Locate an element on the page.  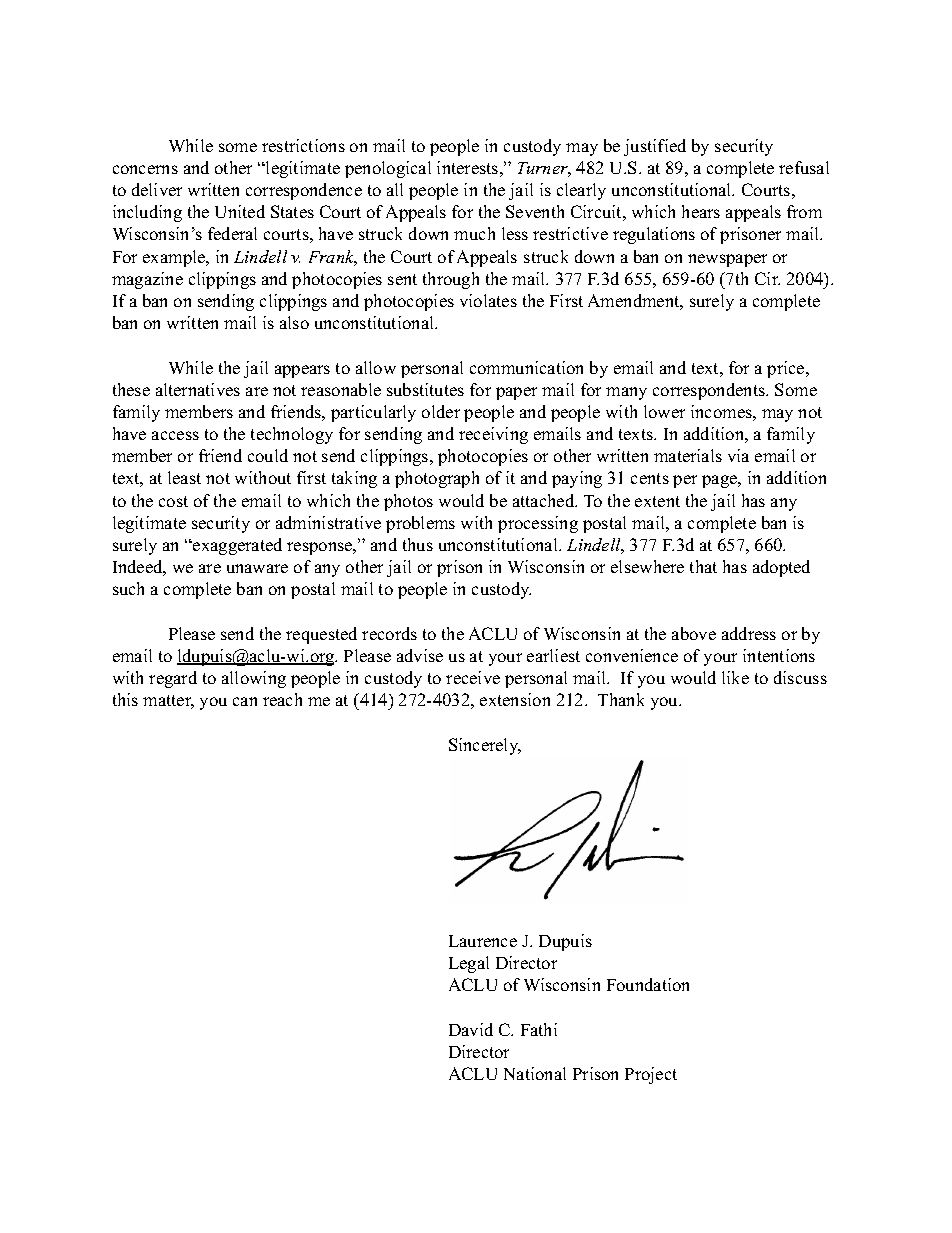
hears is located at coordinates (701, 211).
